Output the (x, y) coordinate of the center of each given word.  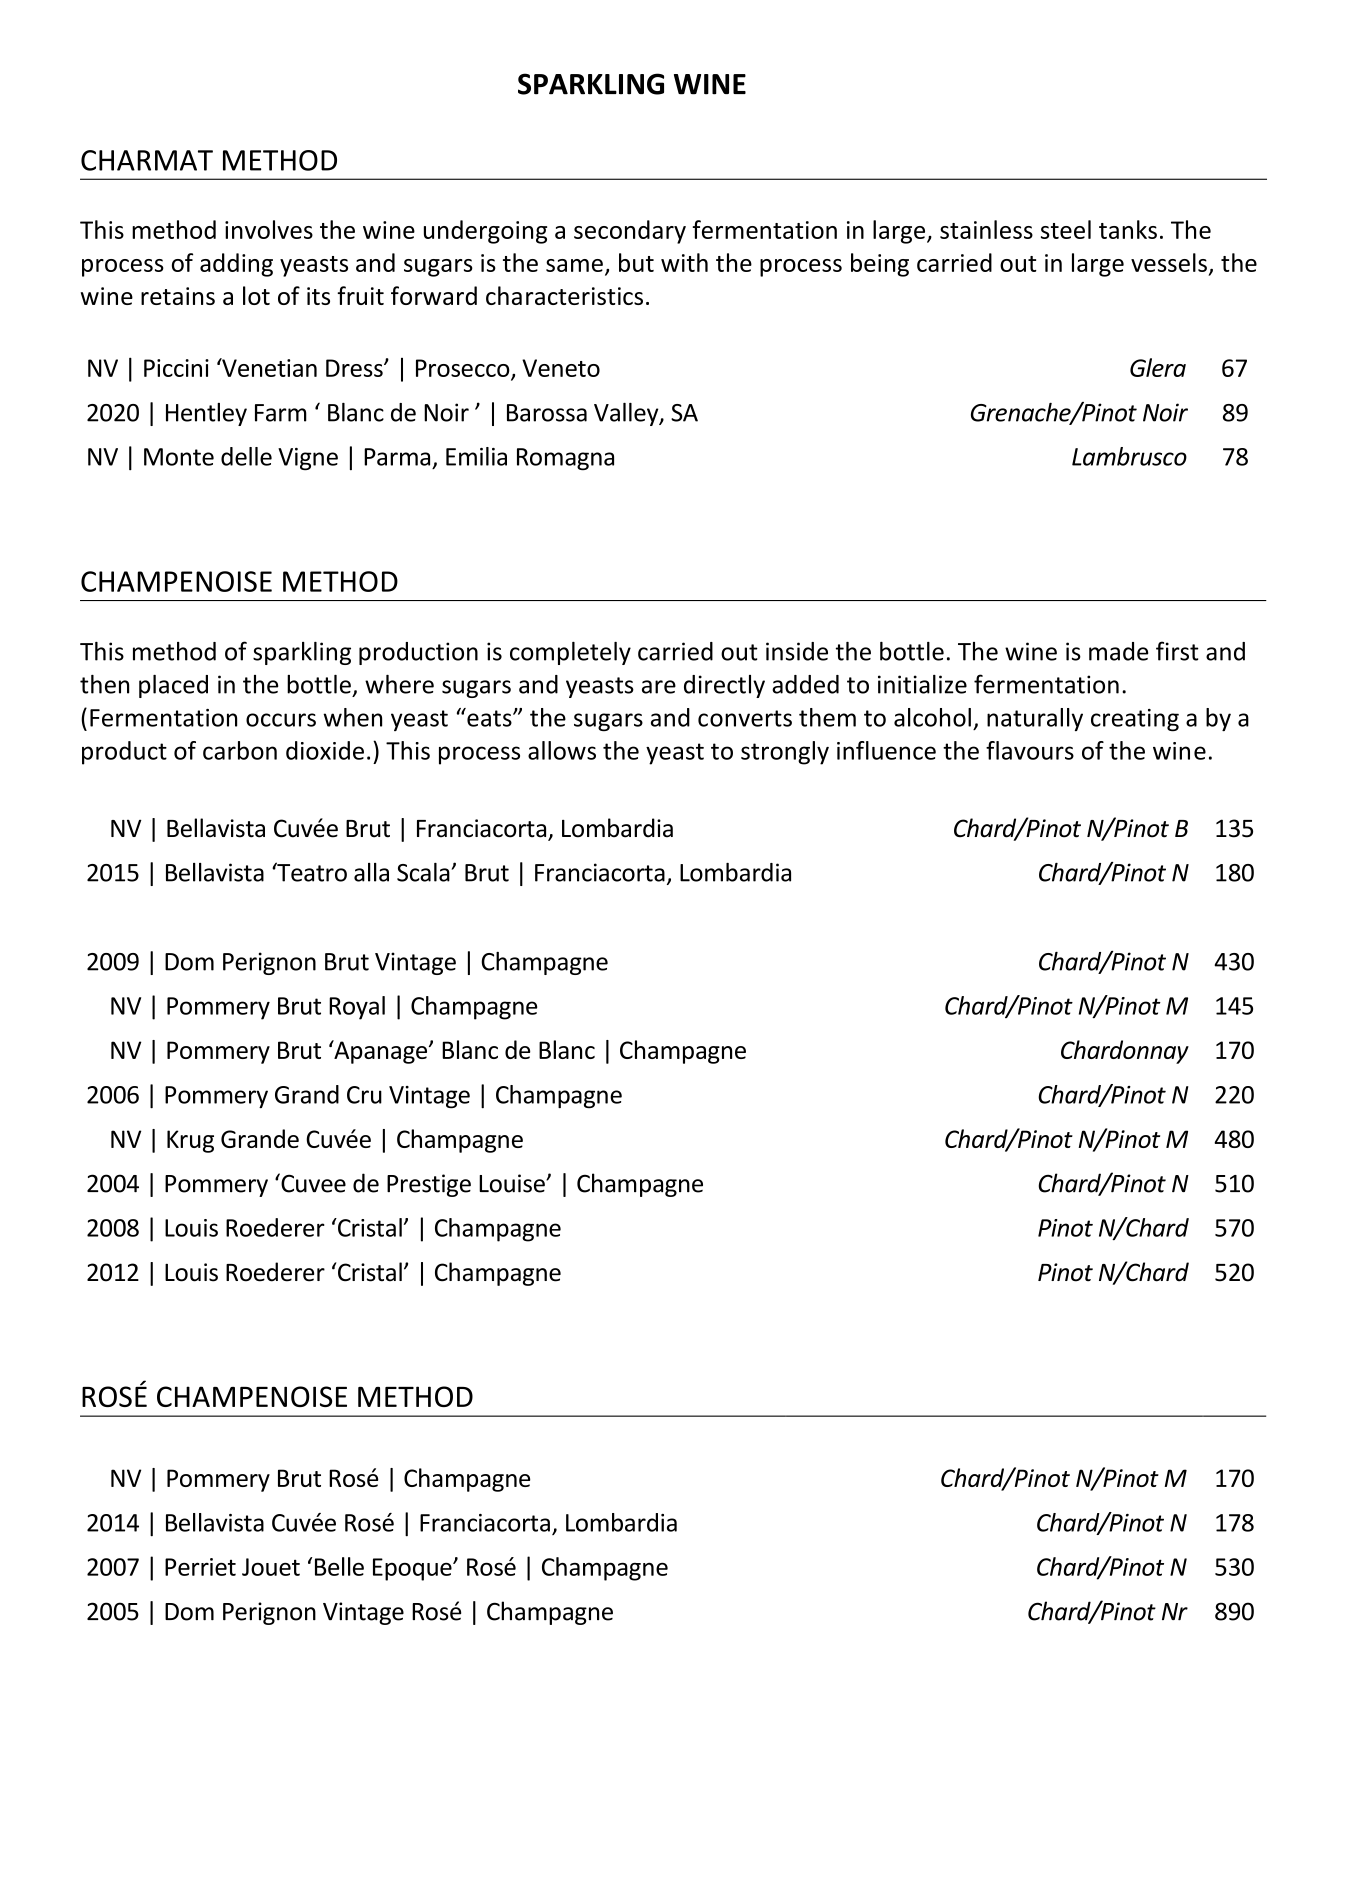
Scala (424, 872)
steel (1066, 229)
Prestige (429, 1185)
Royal (357, 1008)
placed (173, 686)
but (636, 262)
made (1118, 651)
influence (886, 750)
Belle (339, 1566)
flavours (1030, 750)
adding (236, 265)
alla (371, 872)
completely (570, 653)
